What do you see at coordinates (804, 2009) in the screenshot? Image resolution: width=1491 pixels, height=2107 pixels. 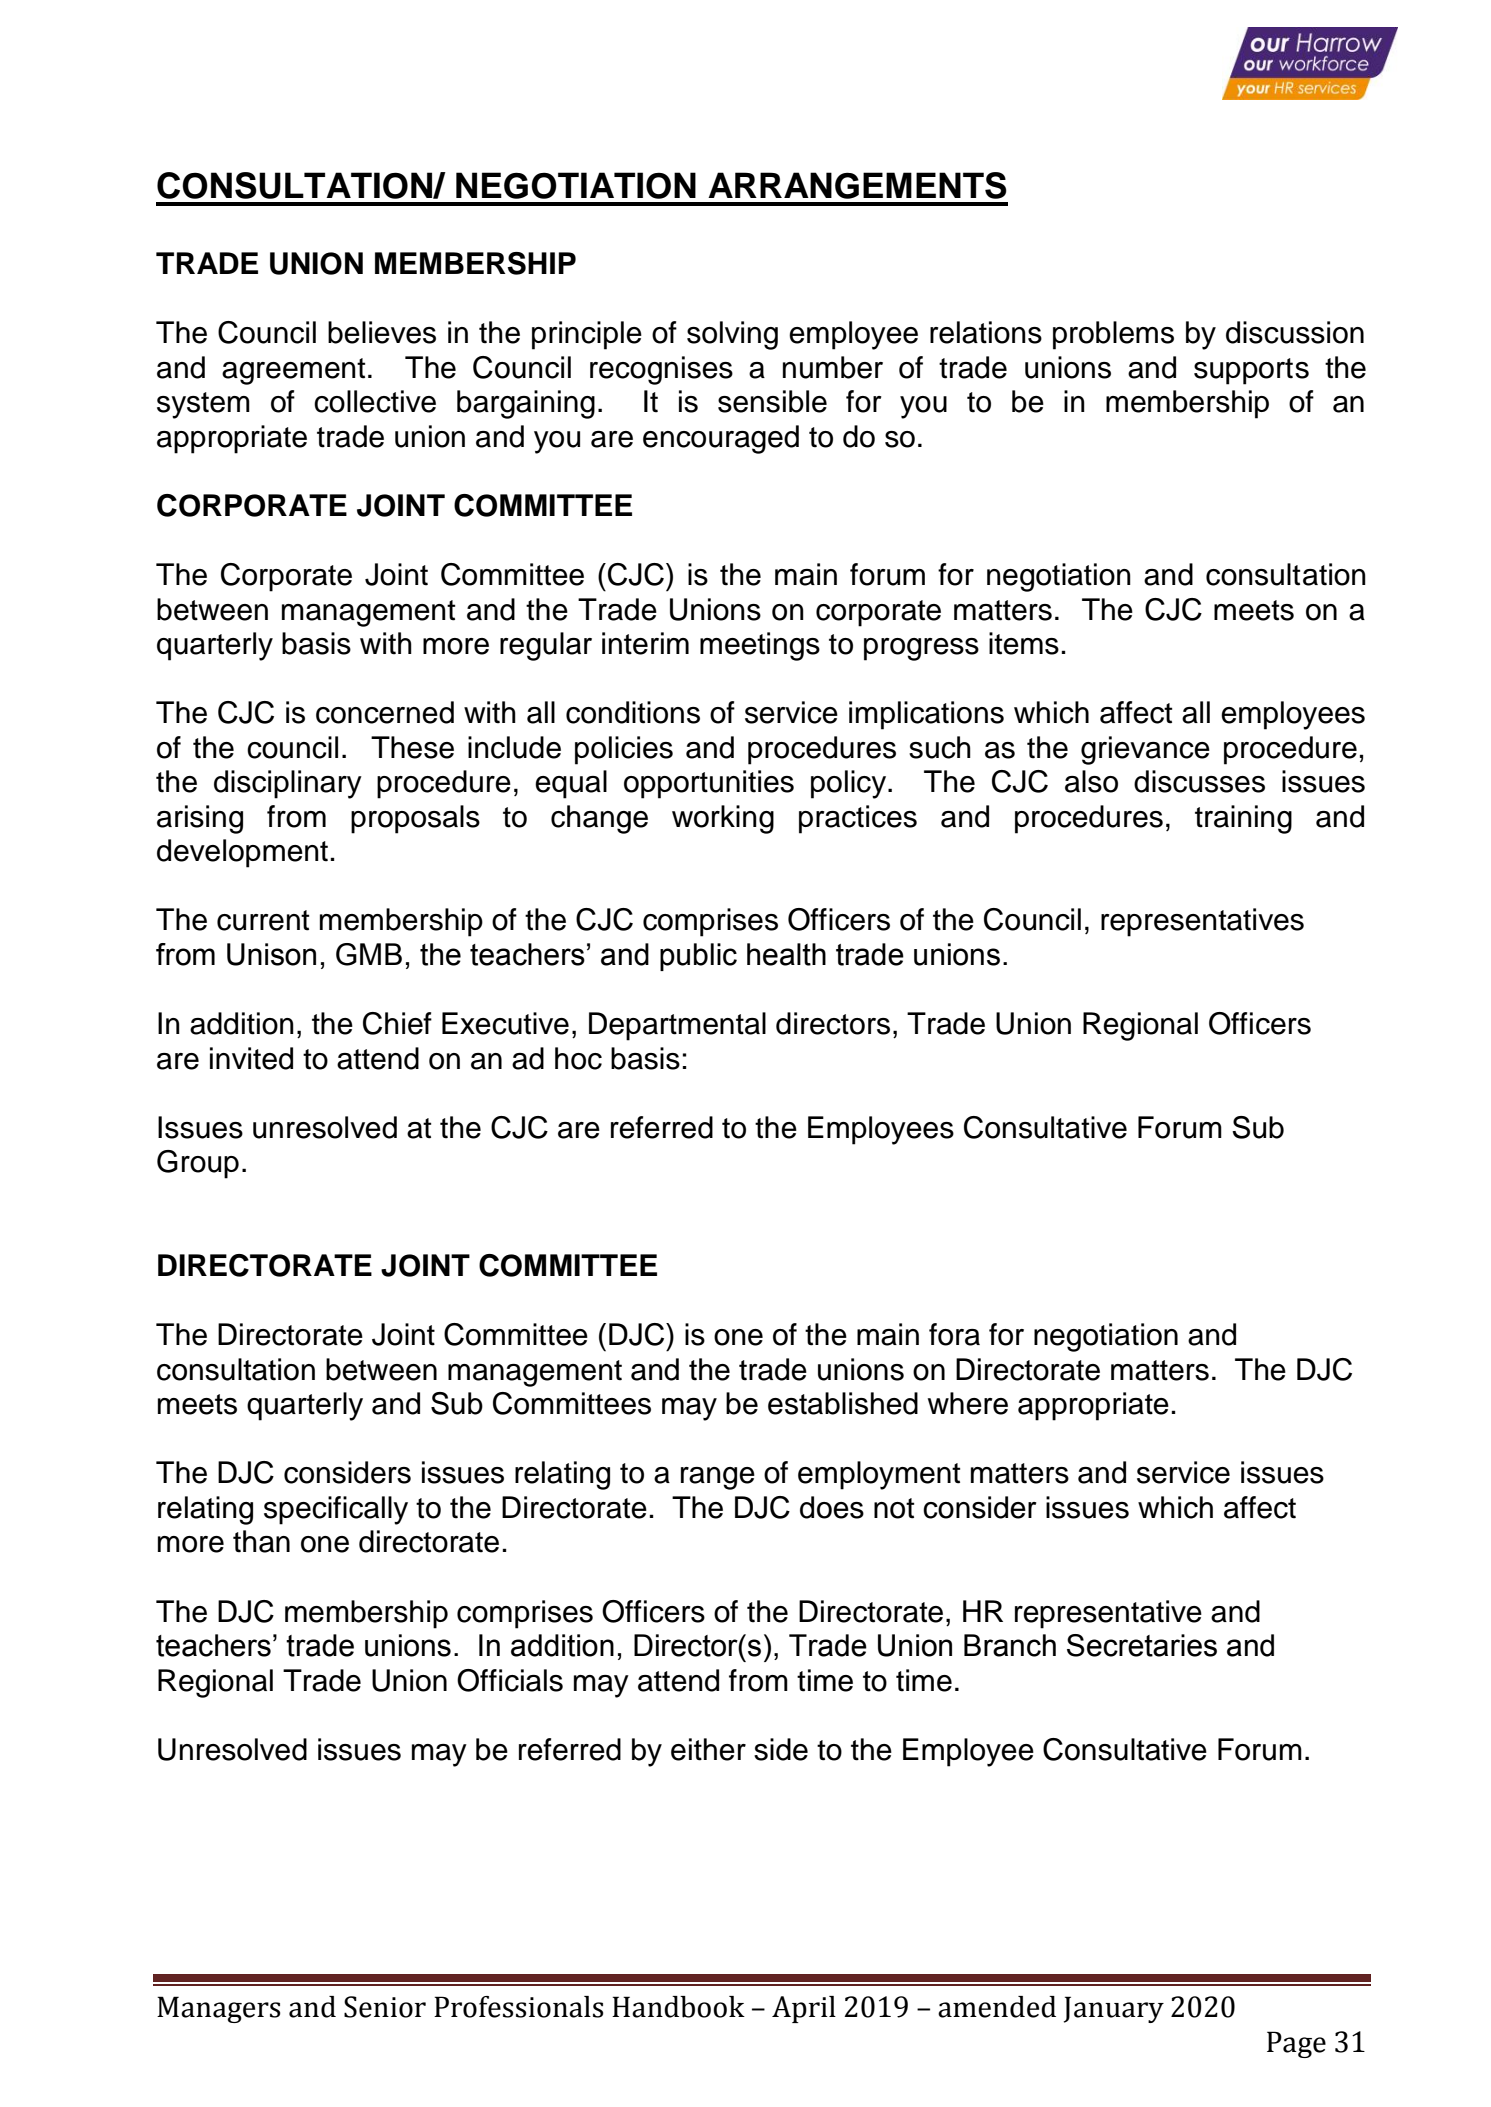 I see `April` at bounding box center [804, 2009].
